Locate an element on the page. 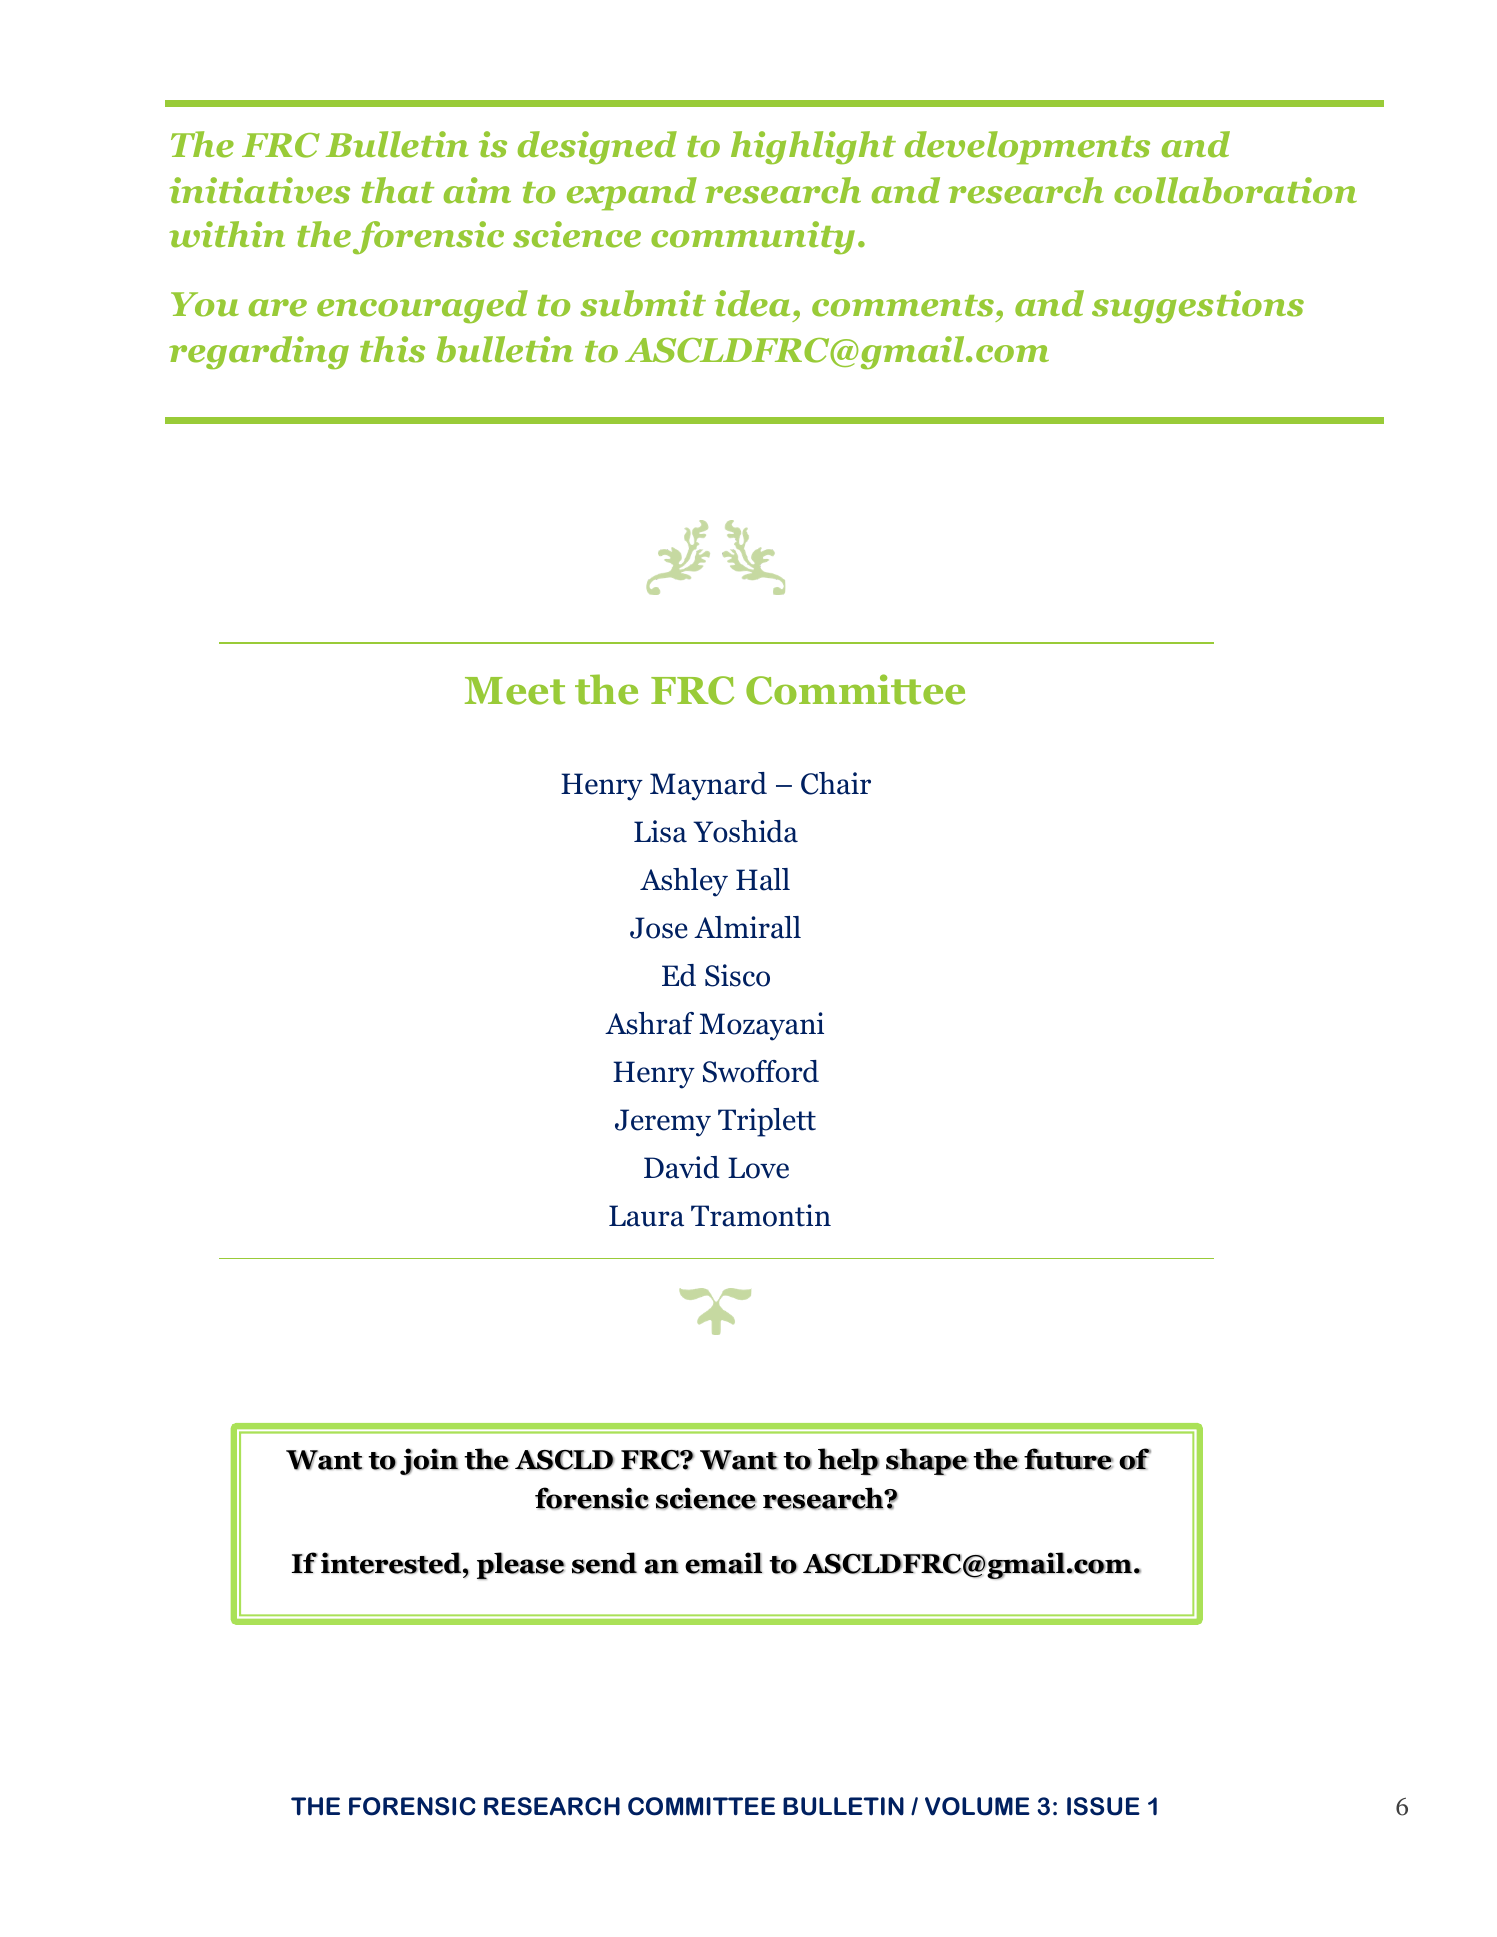 The image size is (1497, 1937). initiatives is located at coordinates (260, 190).
